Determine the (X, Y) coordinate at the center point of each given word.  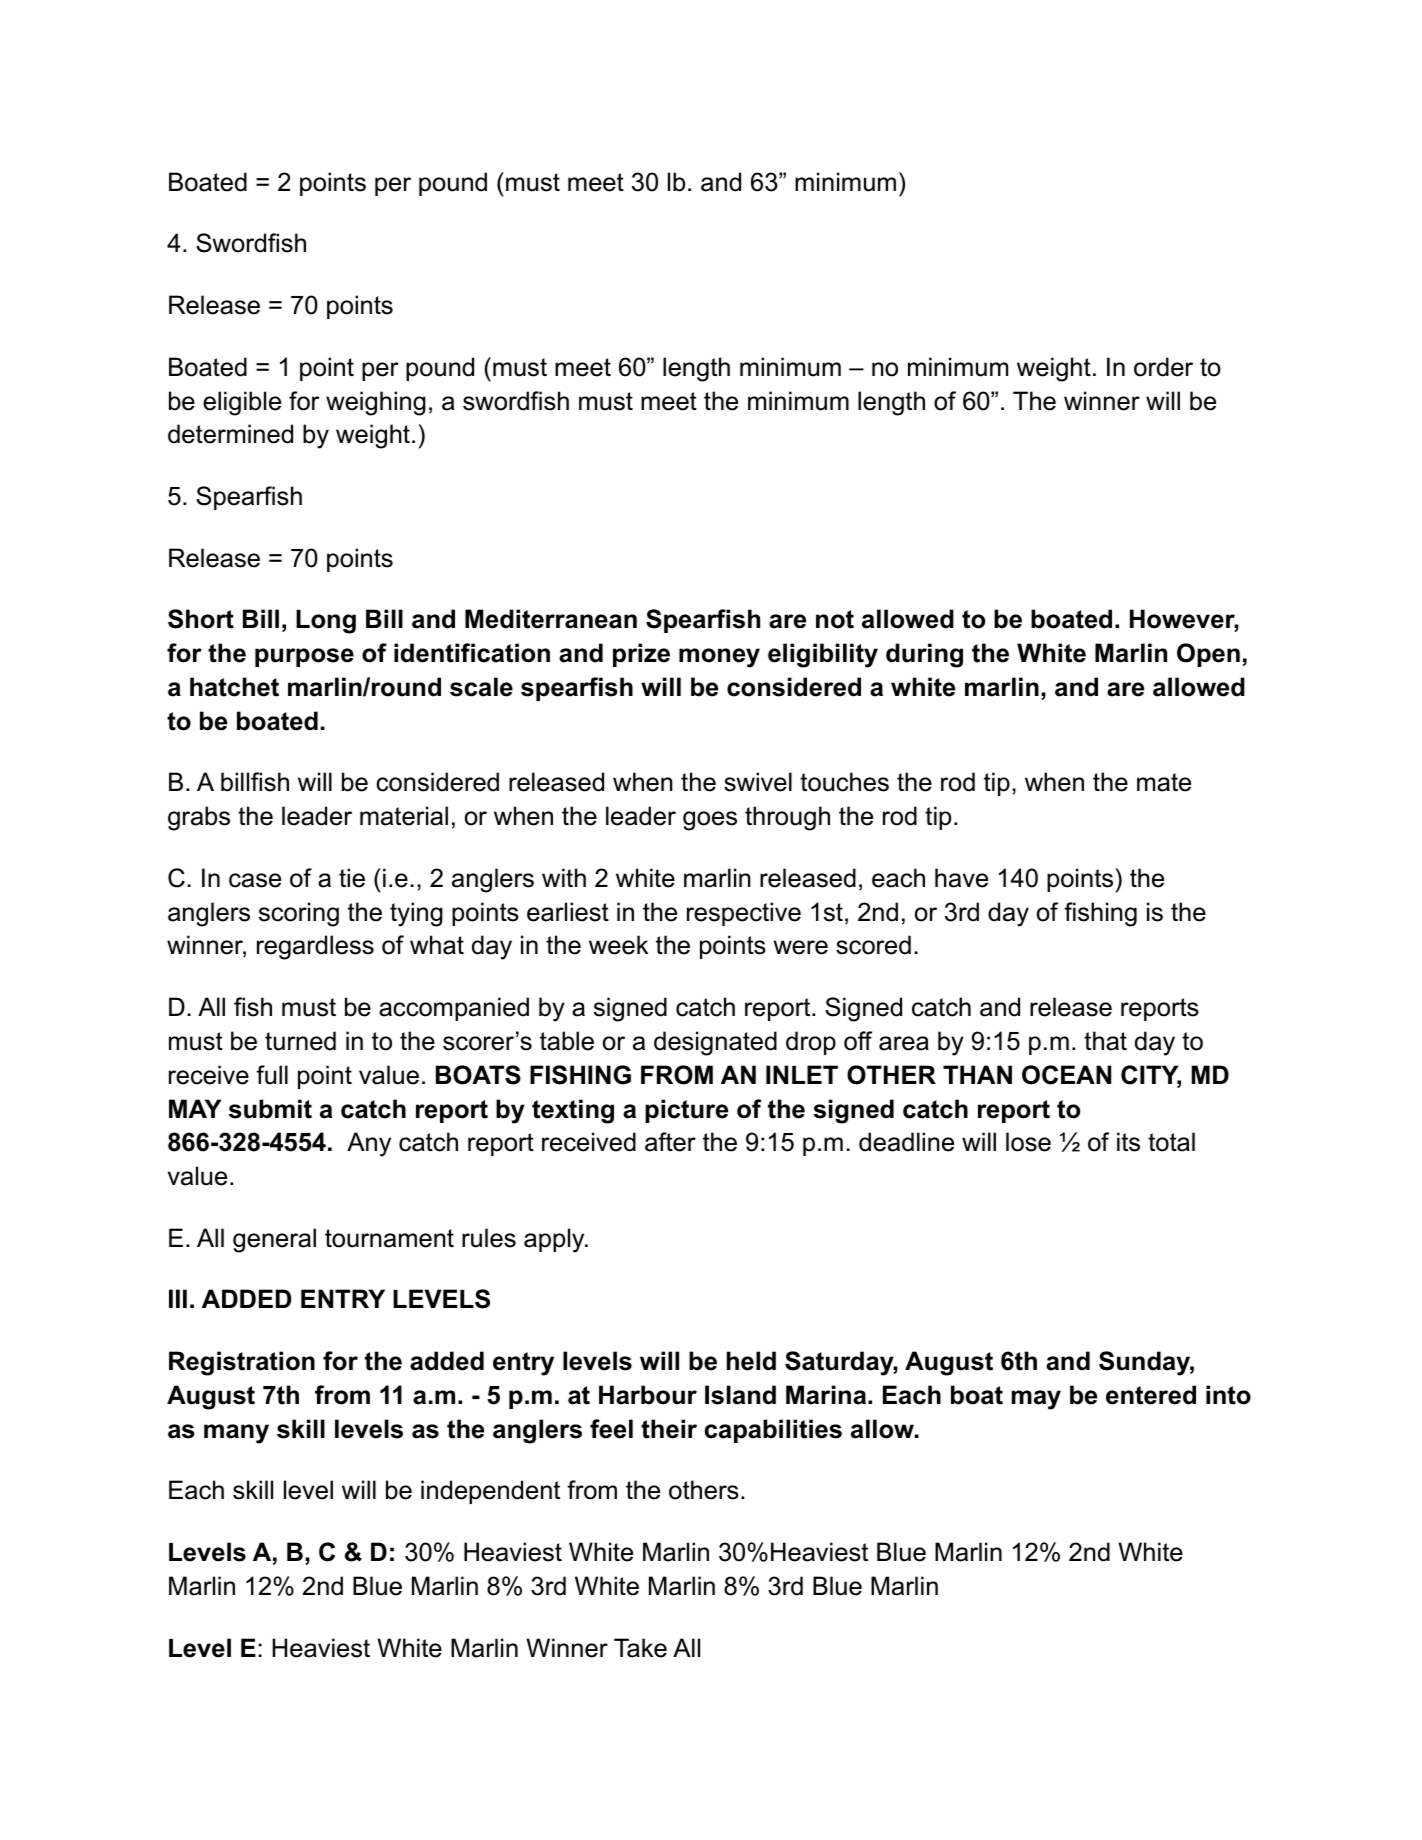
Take (640, 1648)
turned (300, 1041)
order (1163, 367)
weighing (376, 403)
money (719, 658)
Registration (242, 1363)
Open (1208, 655)
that (1105, 1041)
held (751, 1361)
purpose (304, 657)
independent (490, 1492)
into (1228, 1395)
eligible (242, 403)
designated (715, 1043)
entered (1151, 1395)
